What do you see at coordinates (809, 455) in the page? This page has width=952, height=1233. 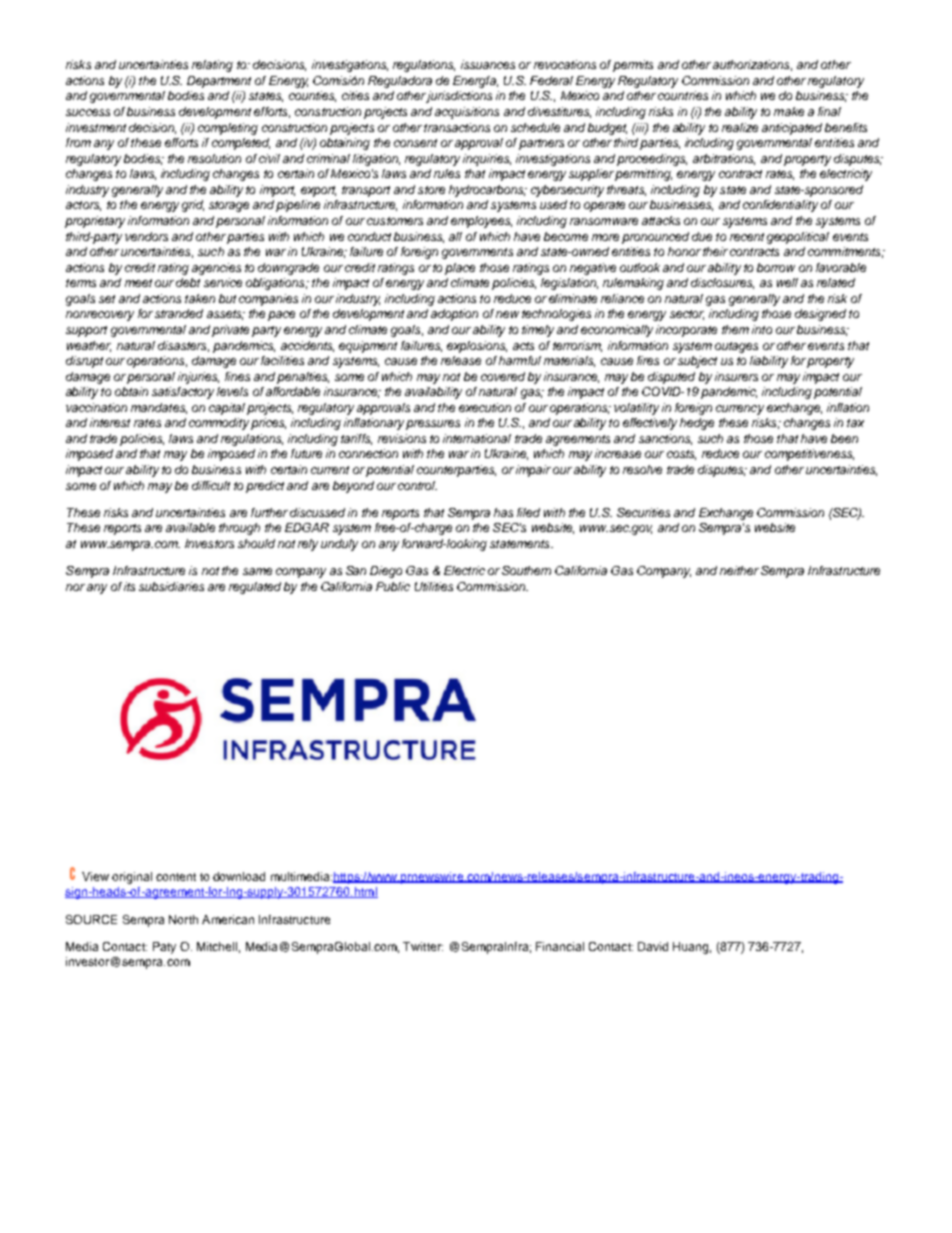 I see `competitiveness` at bounding box center [809, 455].
